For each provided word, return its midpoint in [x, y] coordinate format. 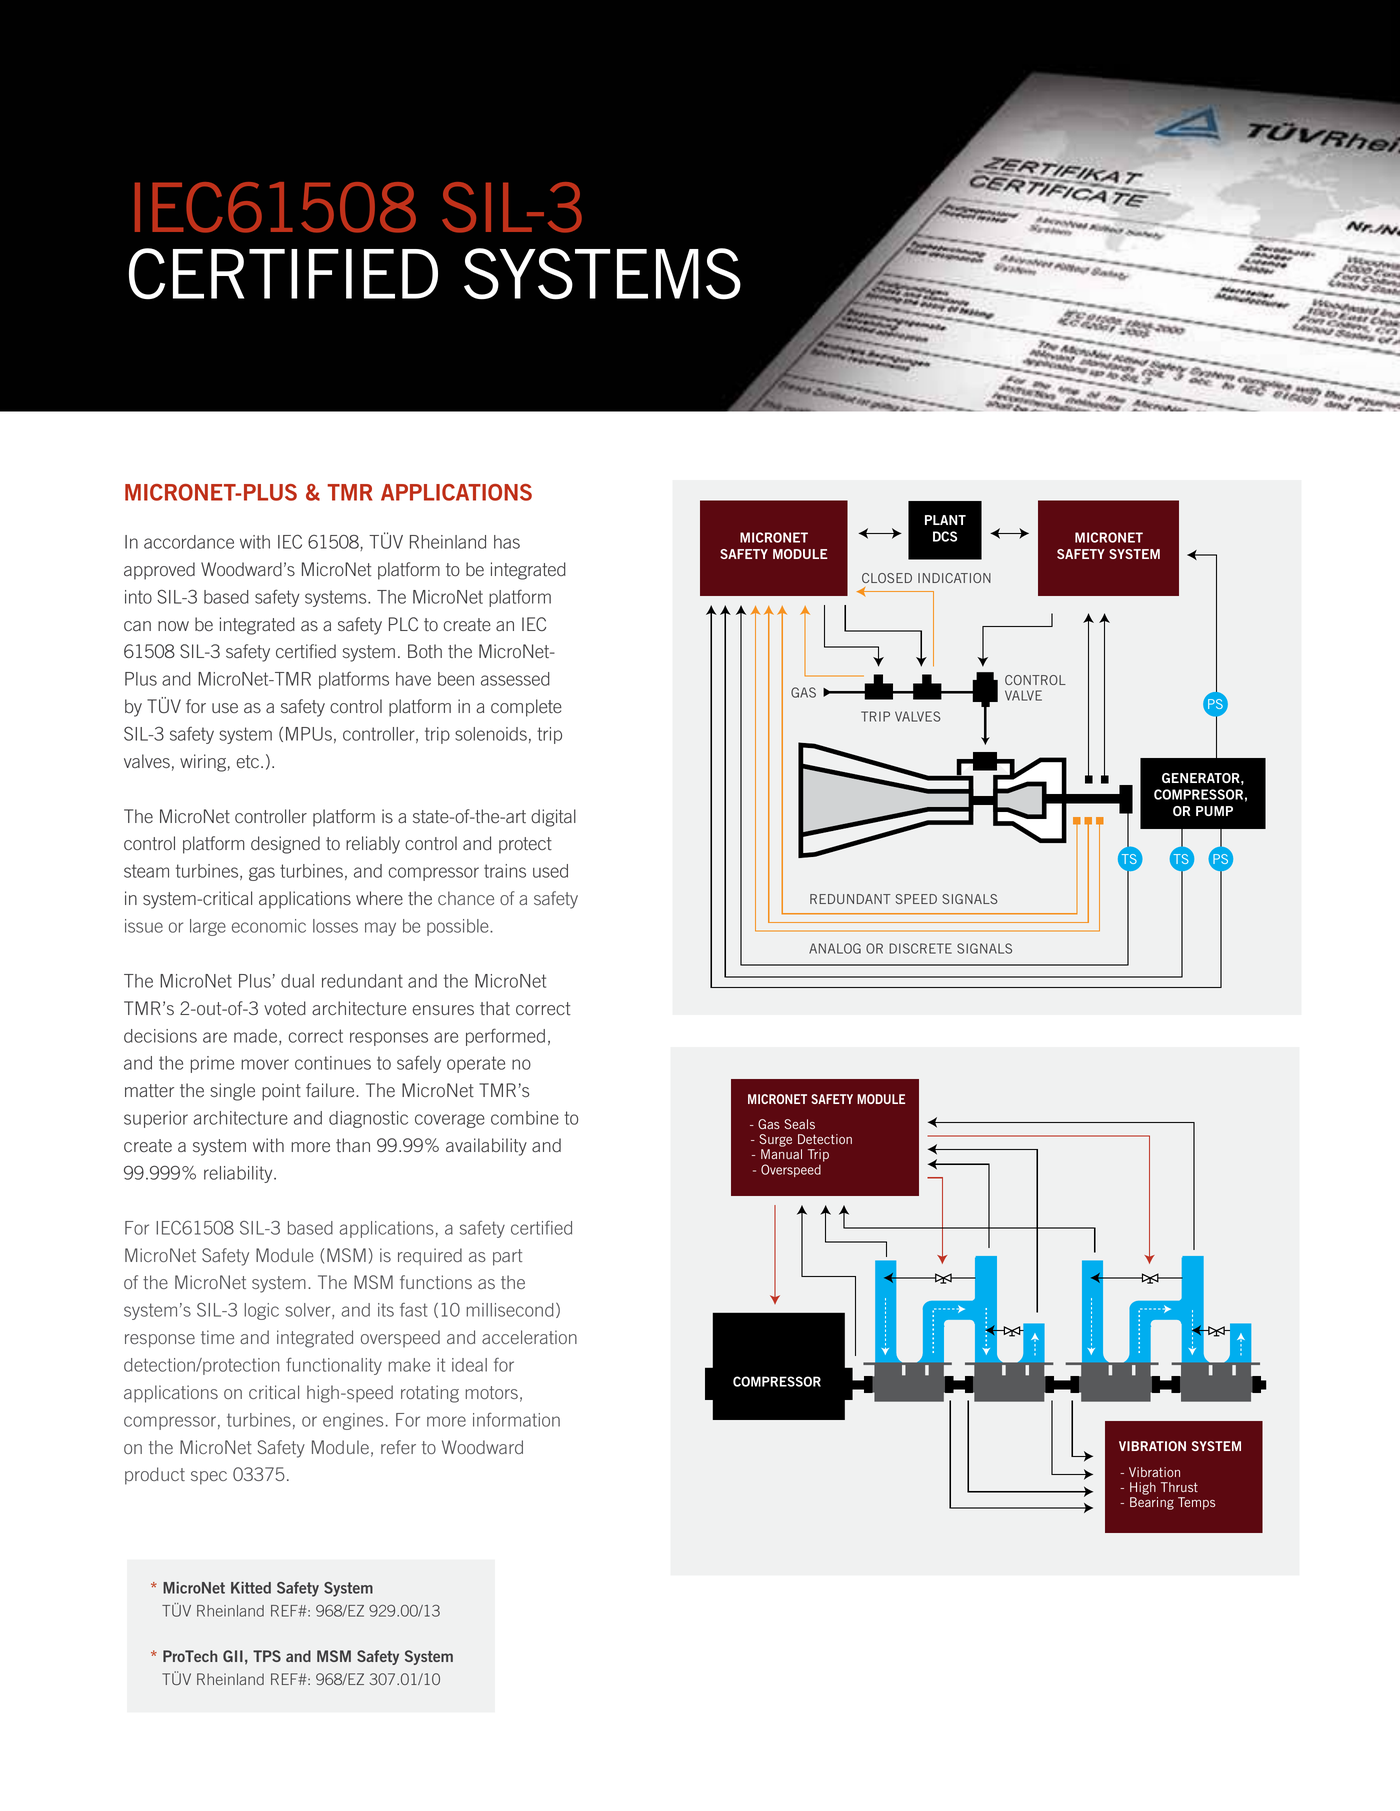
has [507, 542]
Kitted [251, 1588]
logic [261, 1311]
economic [269, 926]
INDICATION [954, 578]
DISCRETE [920, 948]
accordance [189, 542]
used [550, 871]
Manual [781, 1154]
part [507, 1257]
